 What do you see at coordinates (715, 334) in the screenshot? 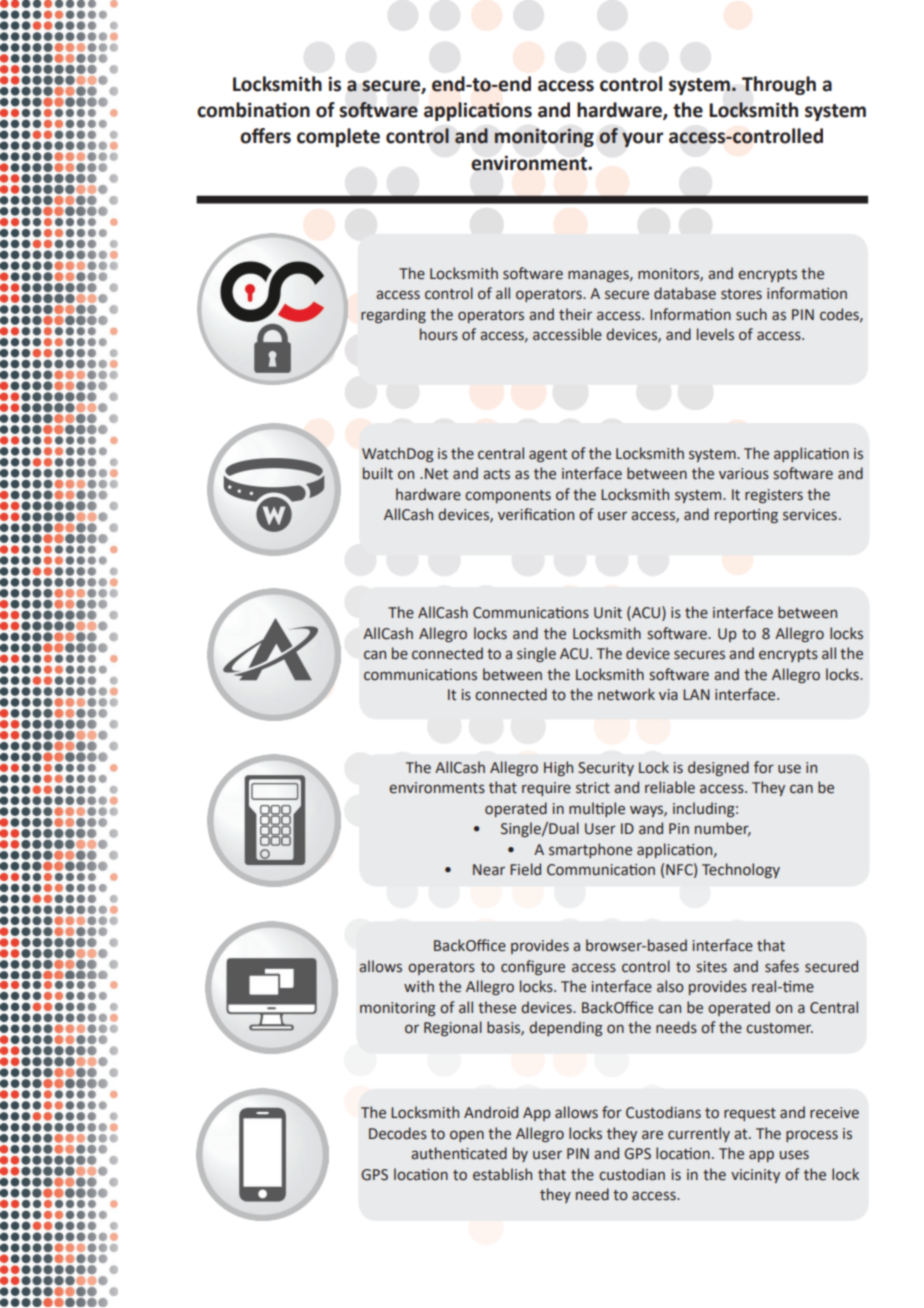
I see `levels` at bounding box center [715, 334].
